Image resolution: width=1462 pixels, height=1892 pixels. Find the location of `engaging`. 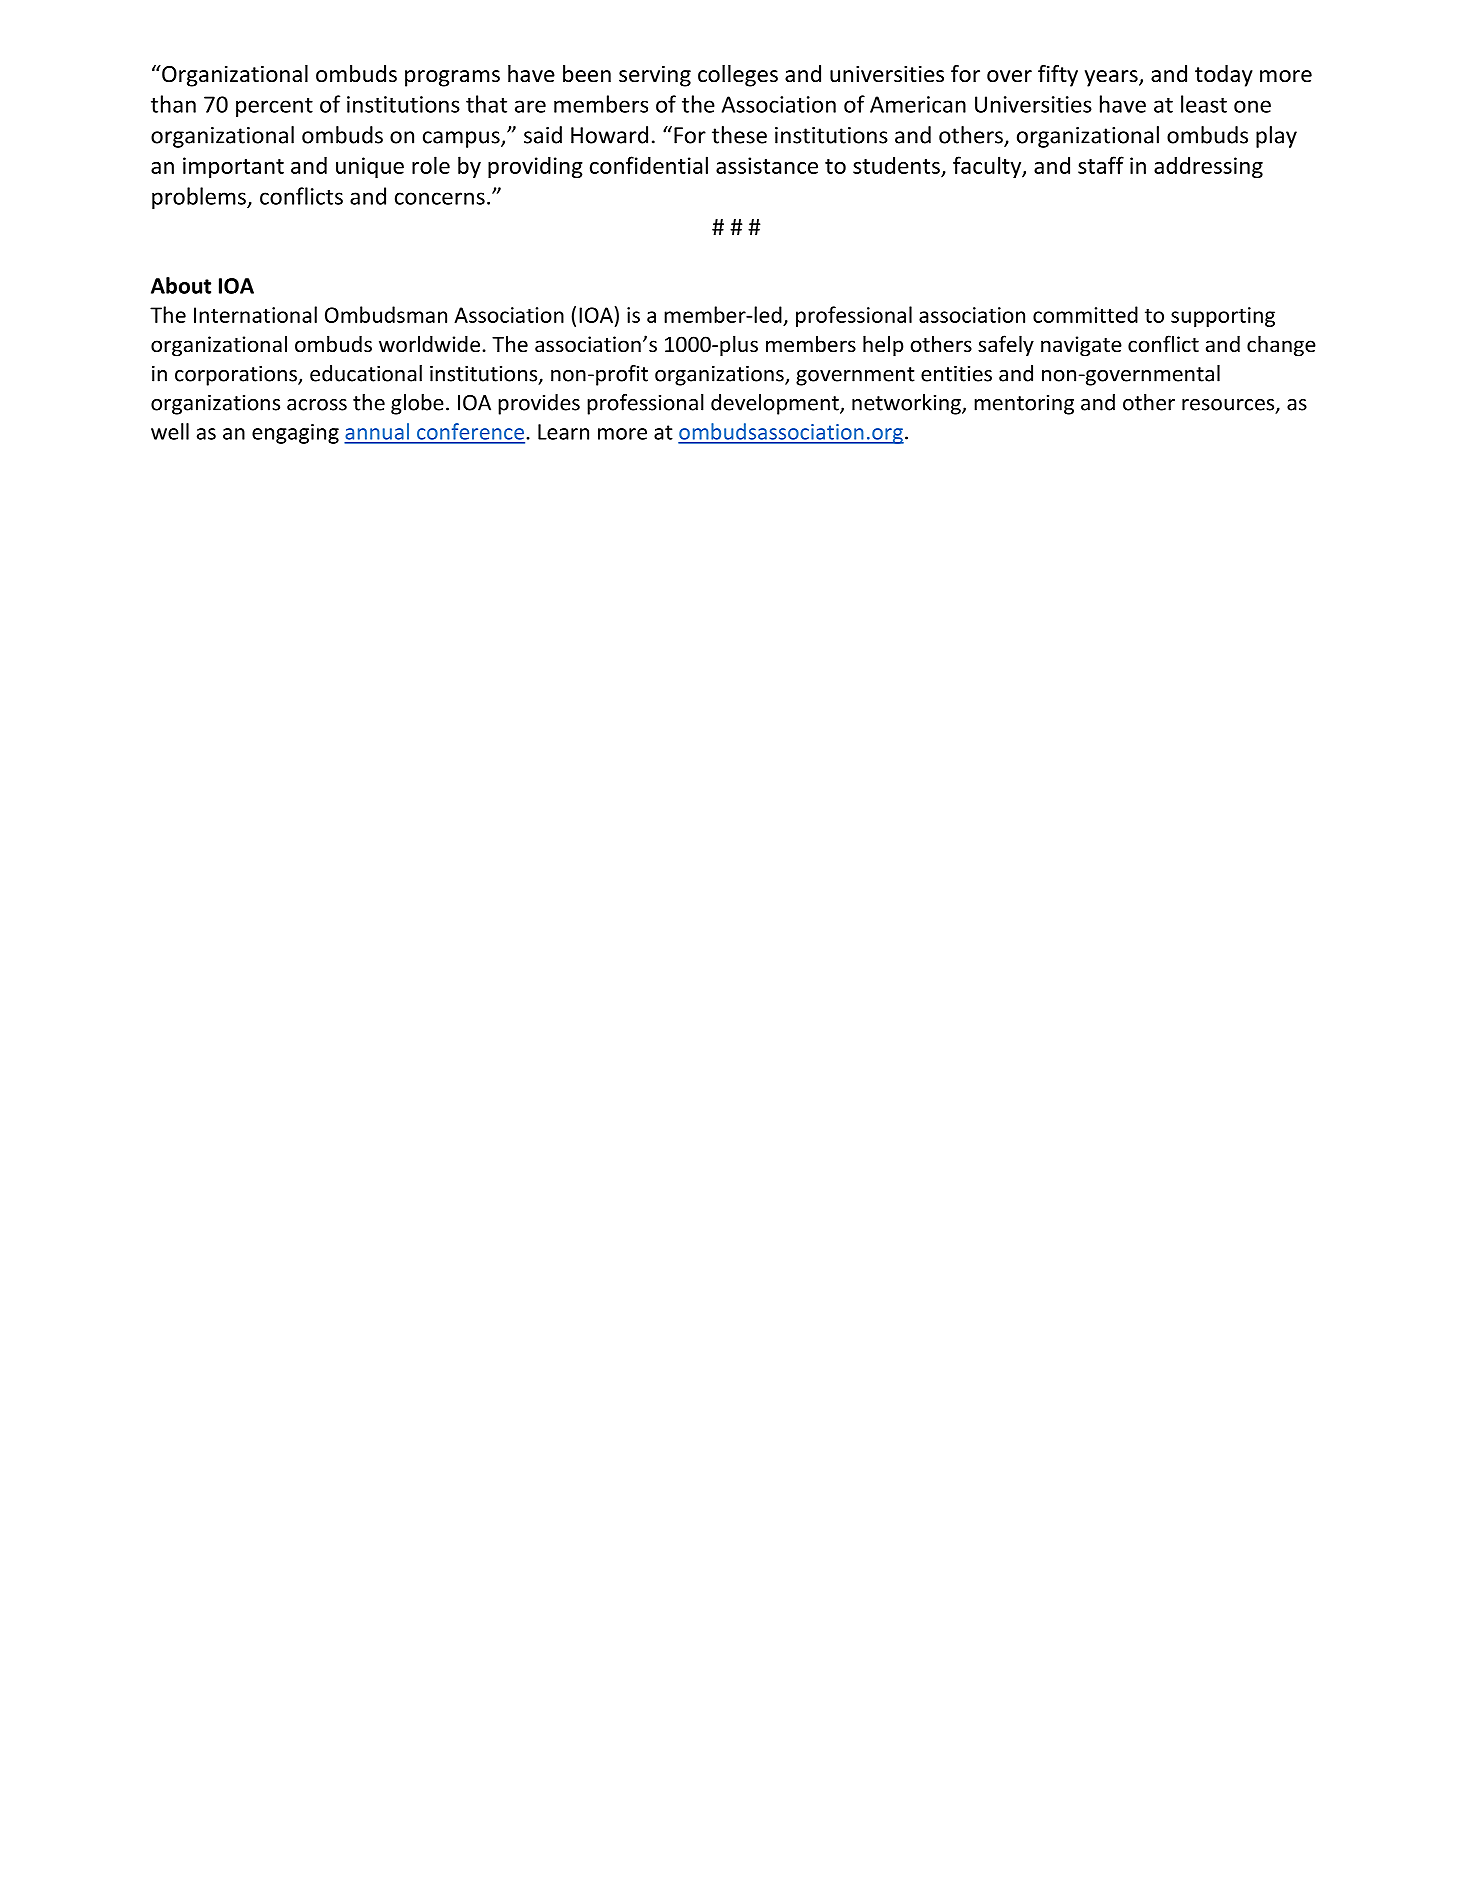

engaging is located at coordinates (295, 434).
